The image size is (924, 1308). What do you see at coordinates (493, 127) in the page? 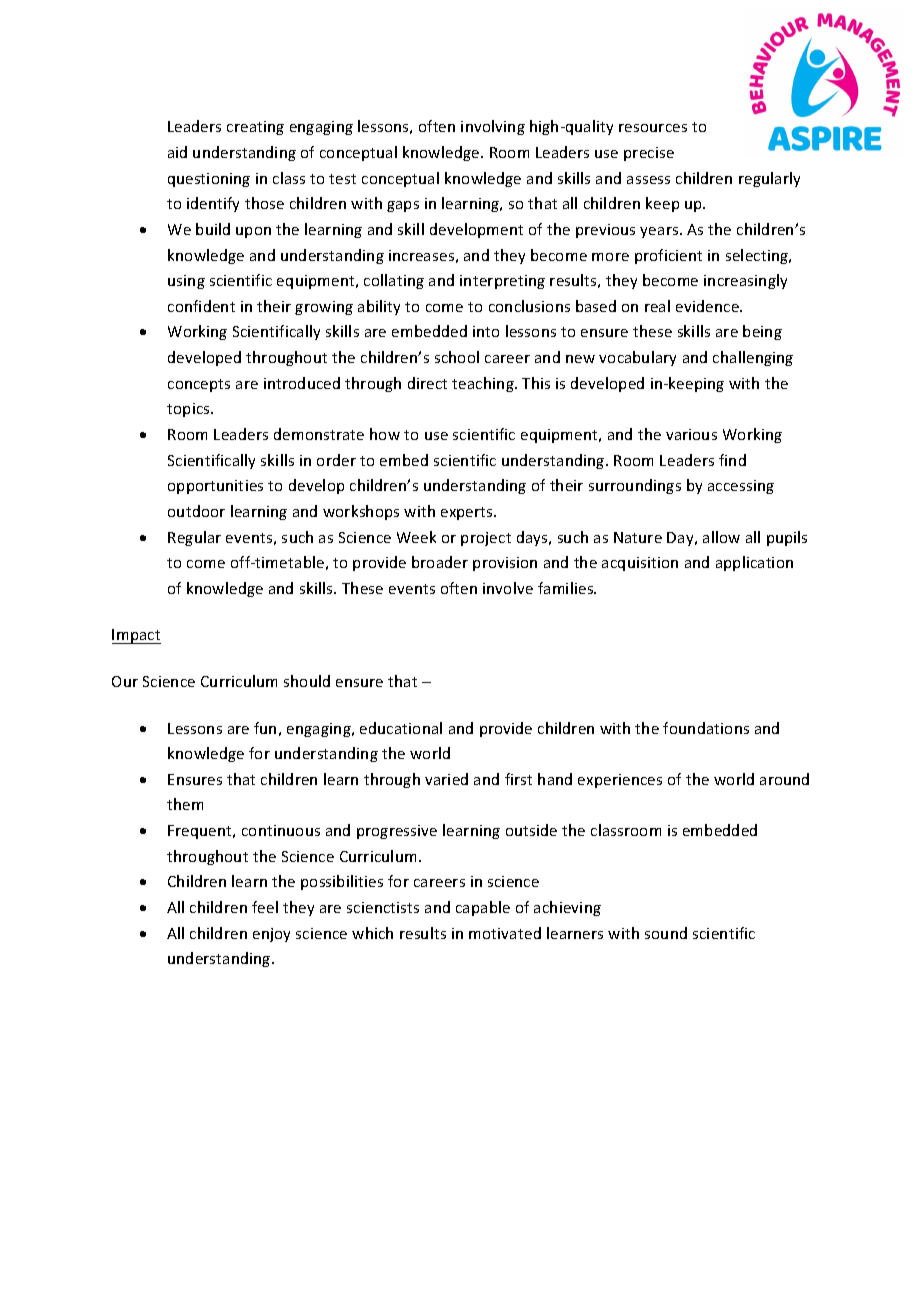
I see `involving` at bounding box center [493, 127].
